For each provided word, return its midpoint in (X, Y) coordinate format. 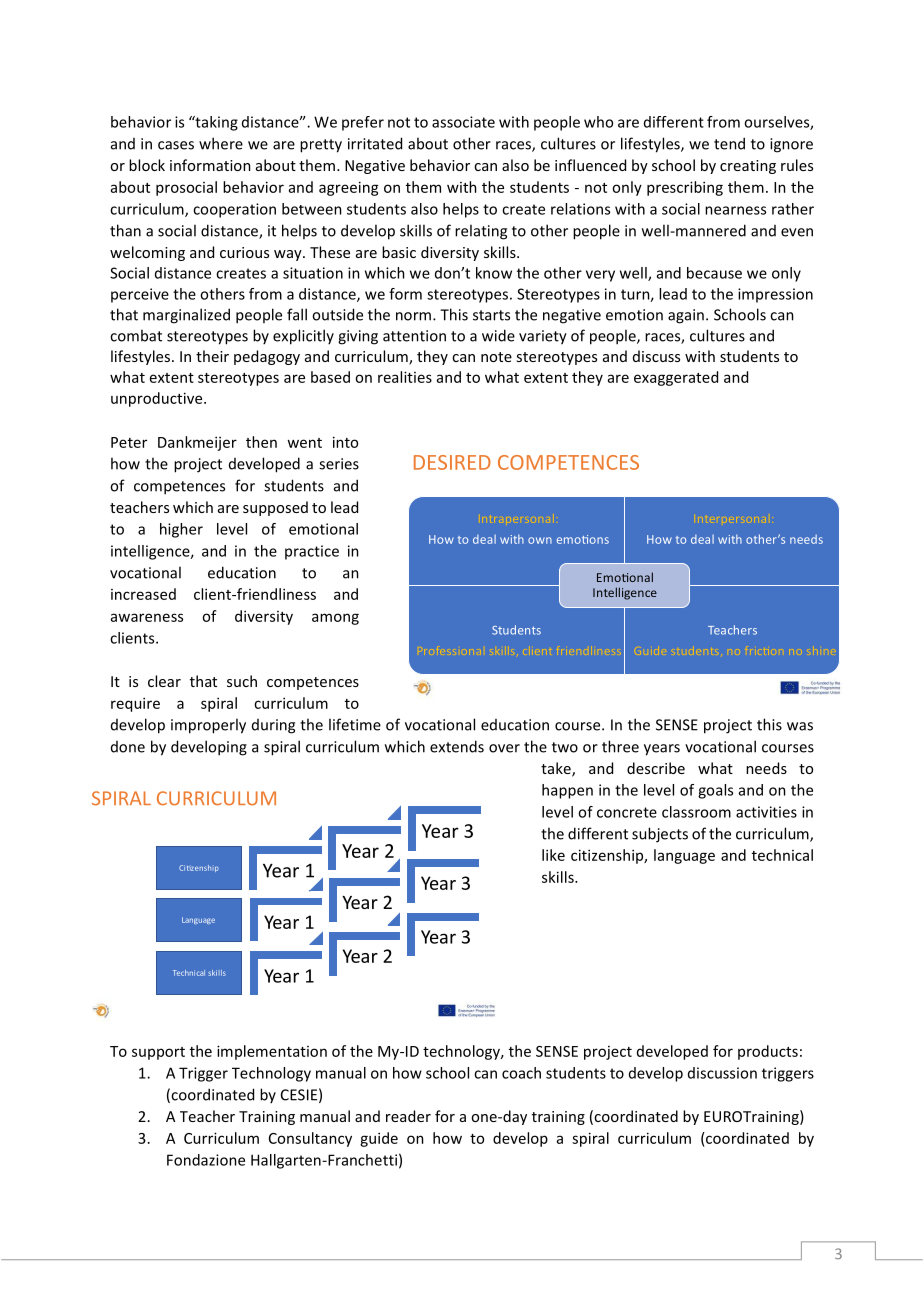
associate (463, 122)
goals (715, 791)
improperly (208, 726)
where (221, 143)
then (261, 442)
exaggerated (676, 378)
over (504, 748)
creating (748, 167)
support (158, 1053)
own (540, 540)
